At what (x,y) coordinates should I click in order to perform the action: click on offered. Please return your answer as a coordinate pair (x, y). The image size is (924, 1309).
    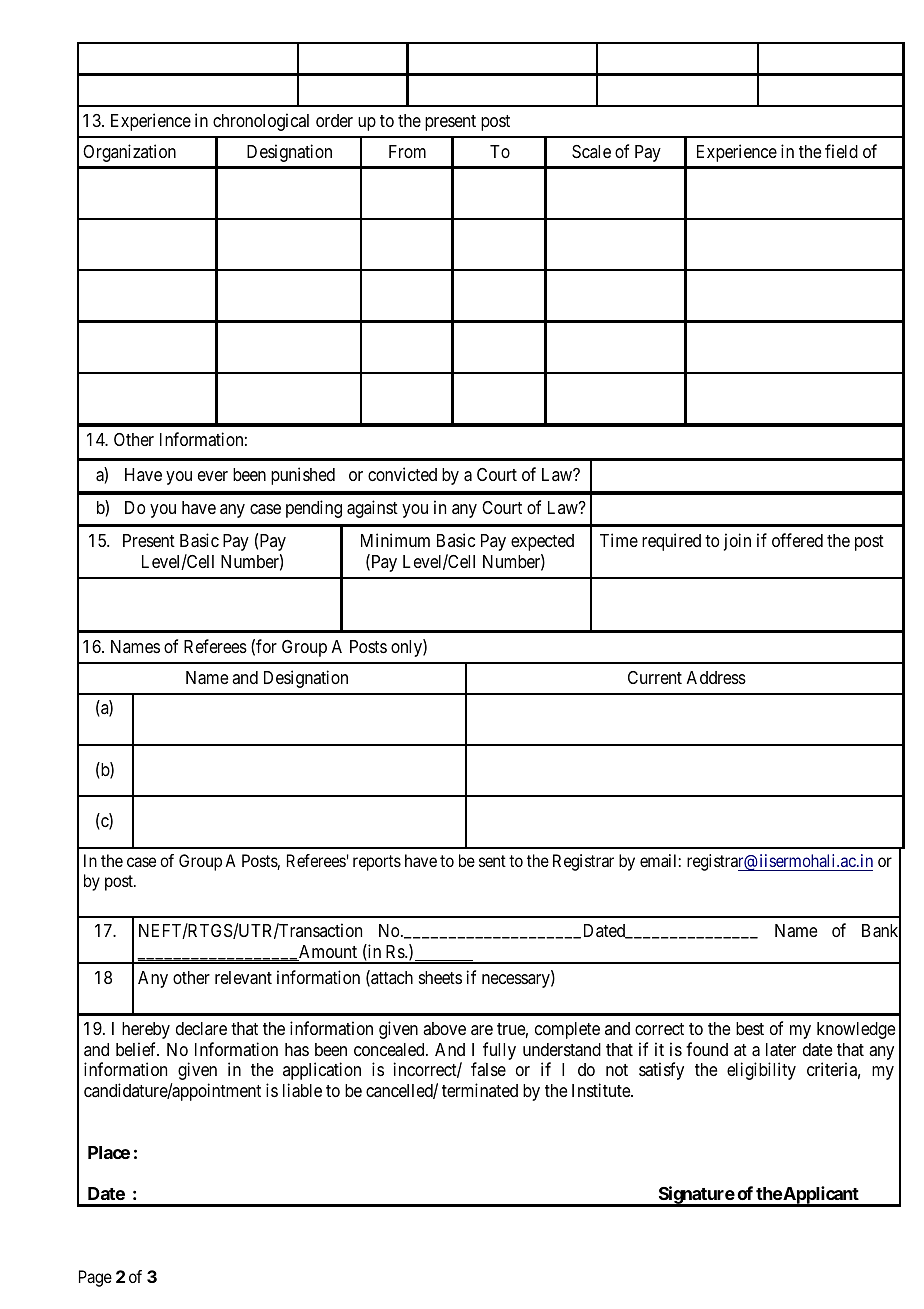
    Looking at the image, I should click on (797, 540).
